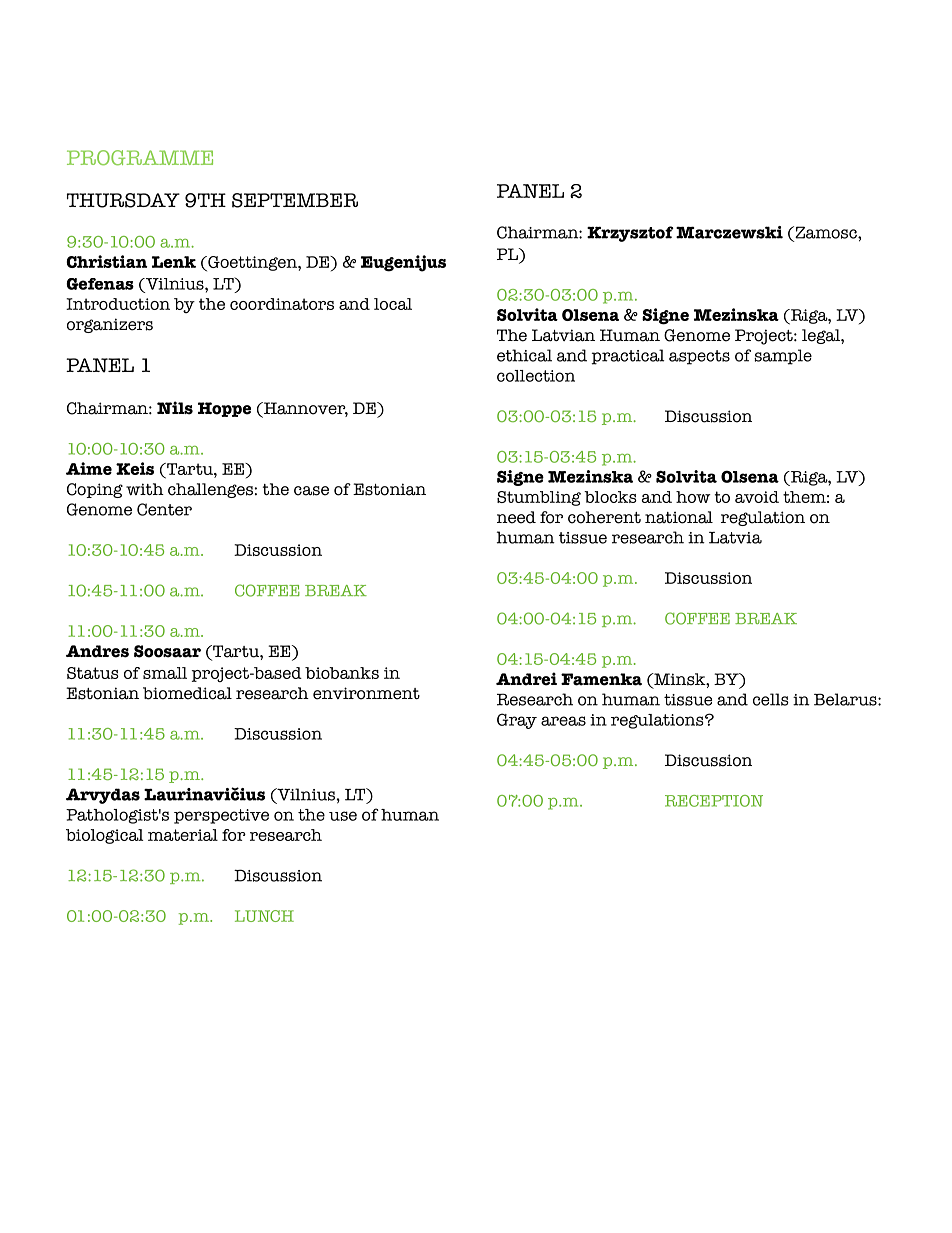  I want to click on Center, so click(164, 509).
